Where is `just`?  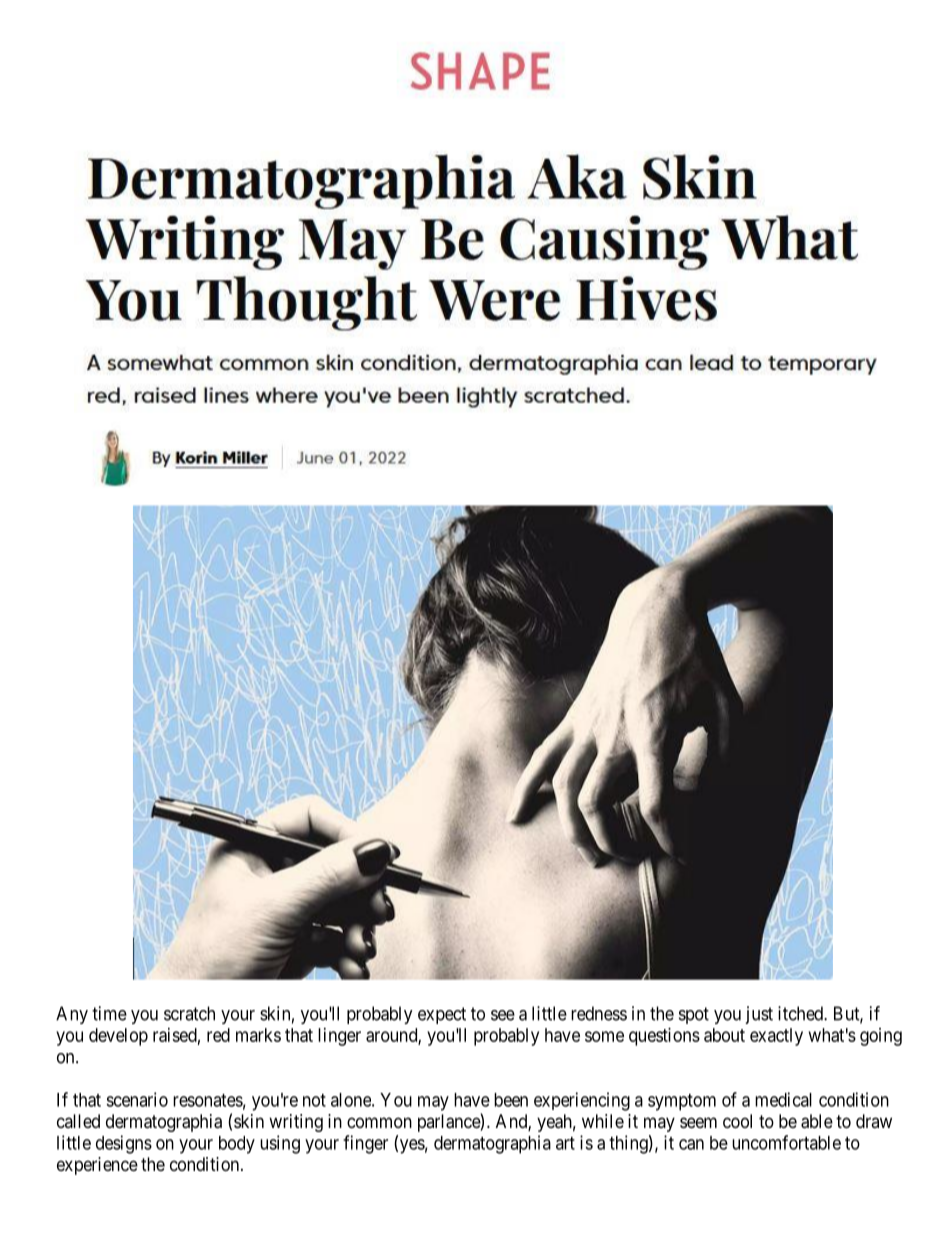
just is located at coordinates (759, 1015).
